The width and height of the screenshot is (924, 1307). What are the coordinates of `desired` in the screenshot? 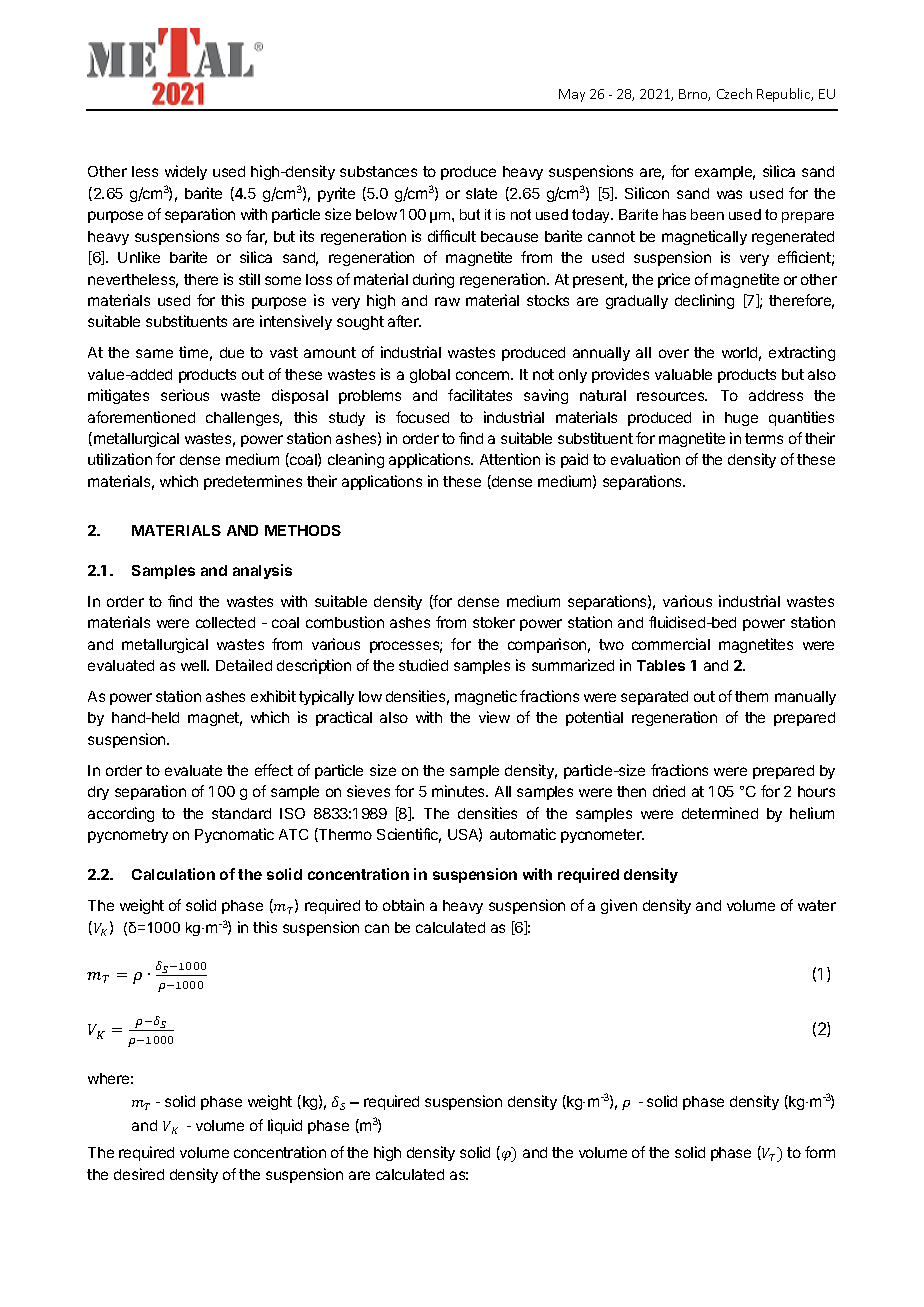 It's located at (139, 1174).
